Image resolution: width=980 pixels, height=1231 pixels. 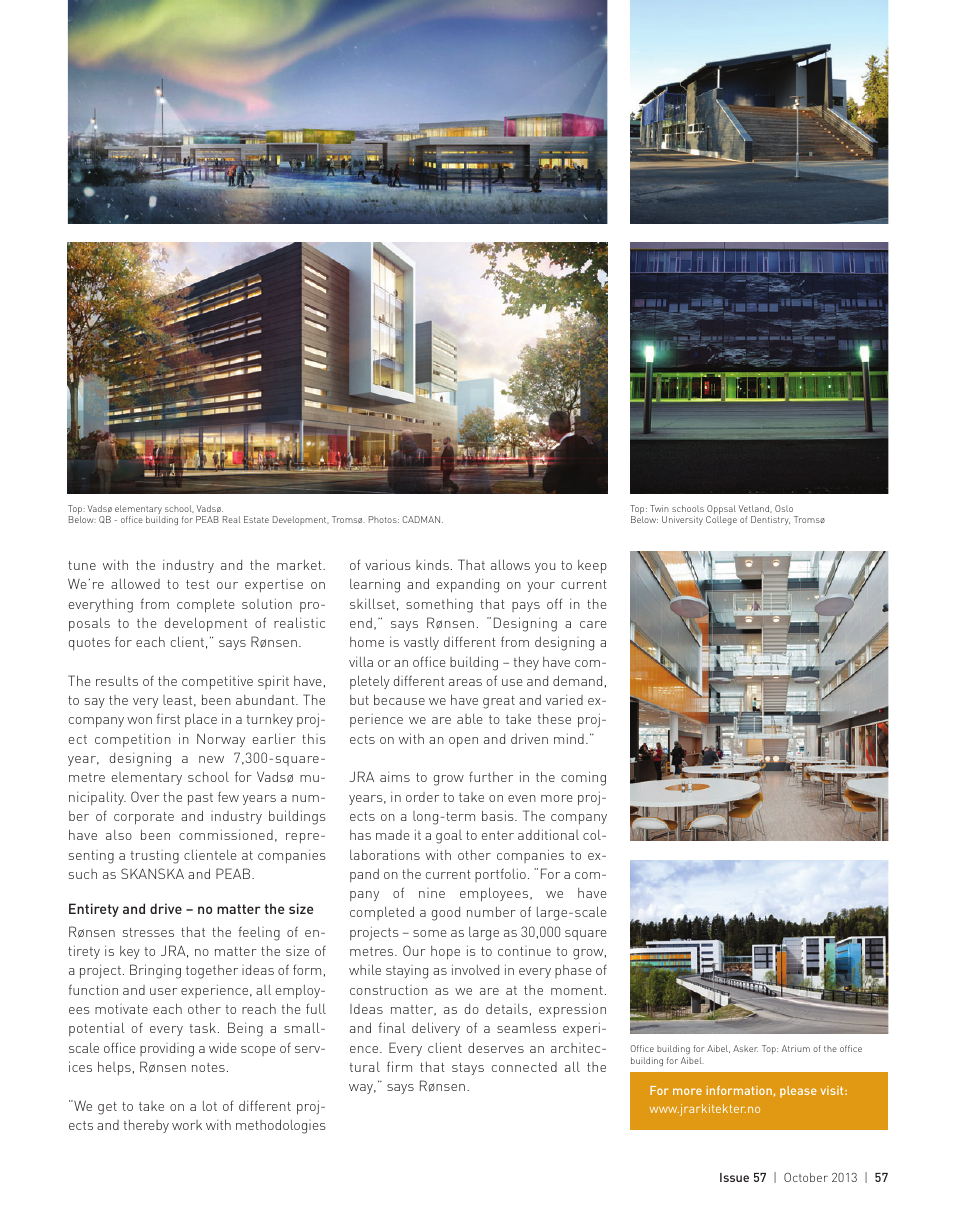 What do you see at coordinates (155, 857) in the screenshot?
I see `trusting` at bounding box center [155, 857].
